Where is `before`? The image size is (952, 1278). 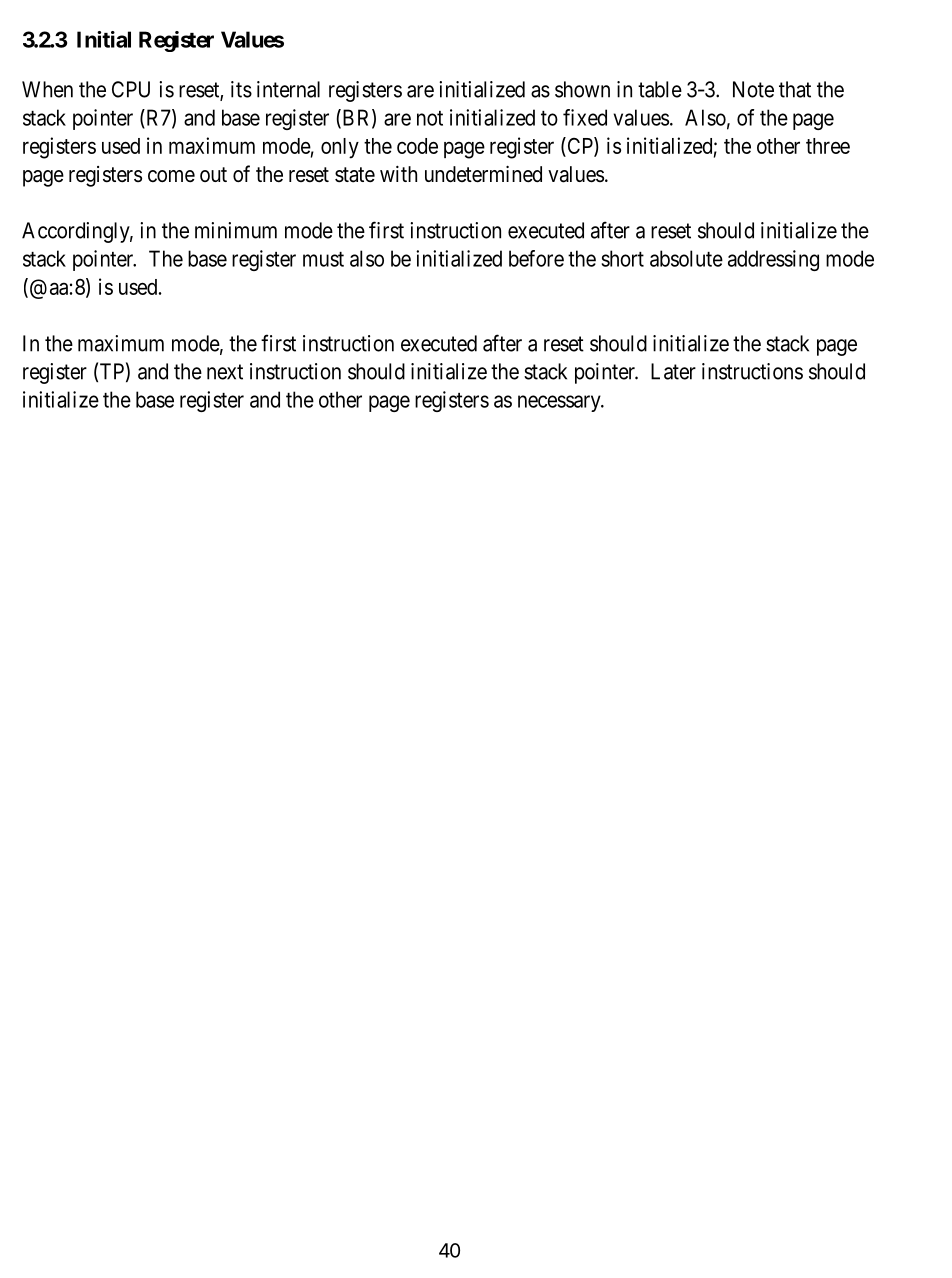 before is located at coordinates (536, 258).
